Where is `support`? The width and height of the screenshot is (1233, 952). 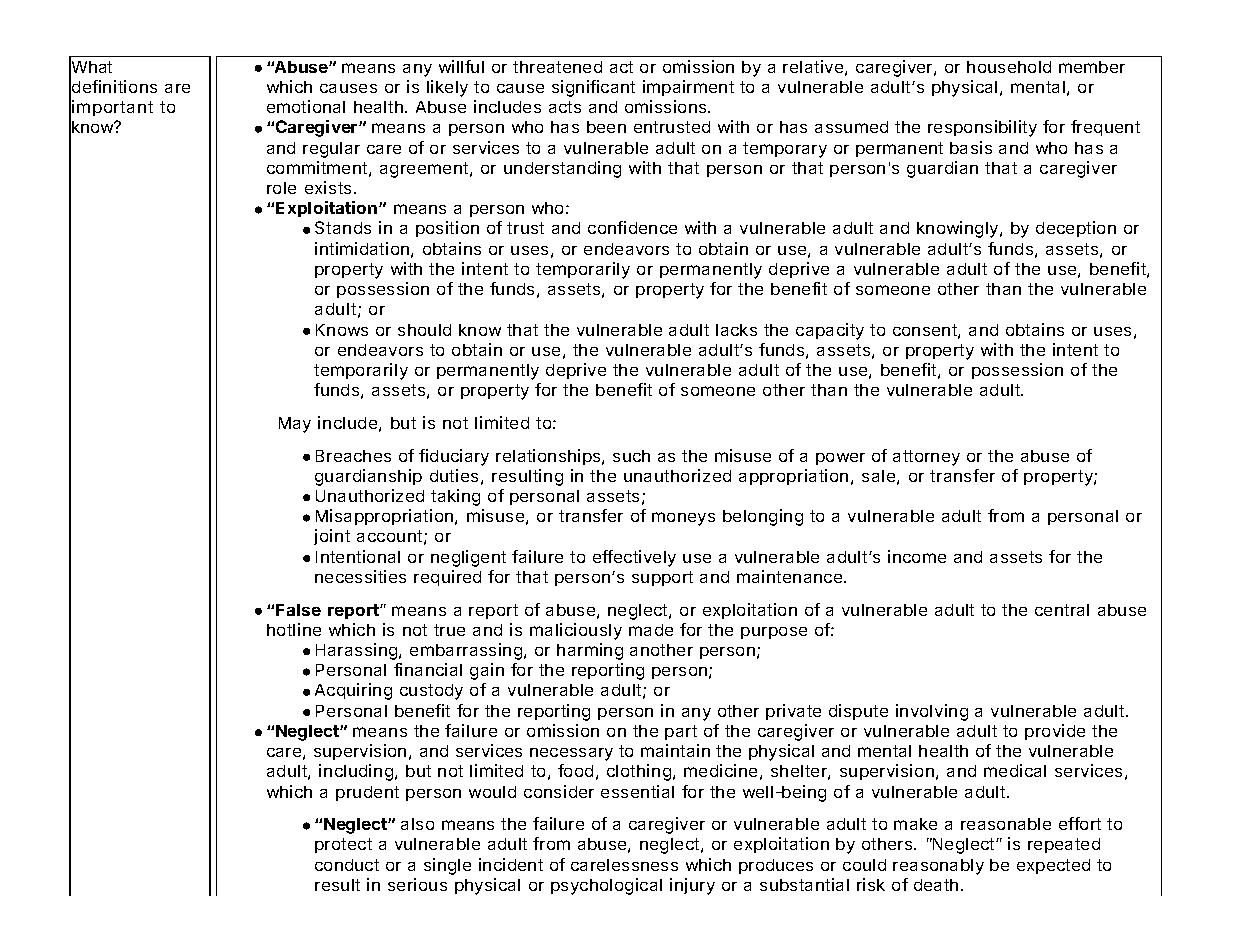 support is located at coordinates (662, 578).
